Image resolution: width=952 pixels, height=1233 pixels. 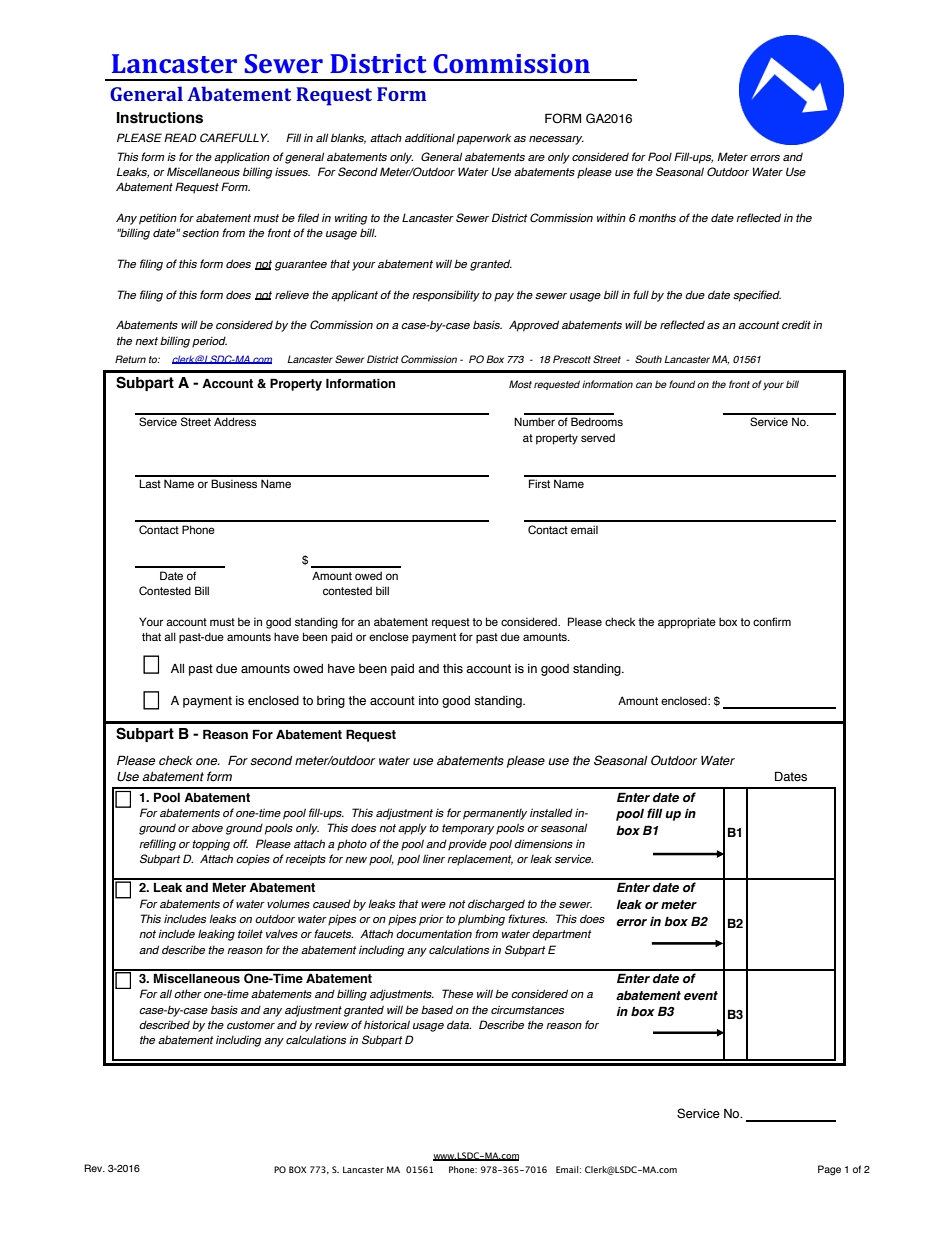 What do you see at coordinates (534, 421) in the image?
I see `Number` at bounding box center [534, 421].
